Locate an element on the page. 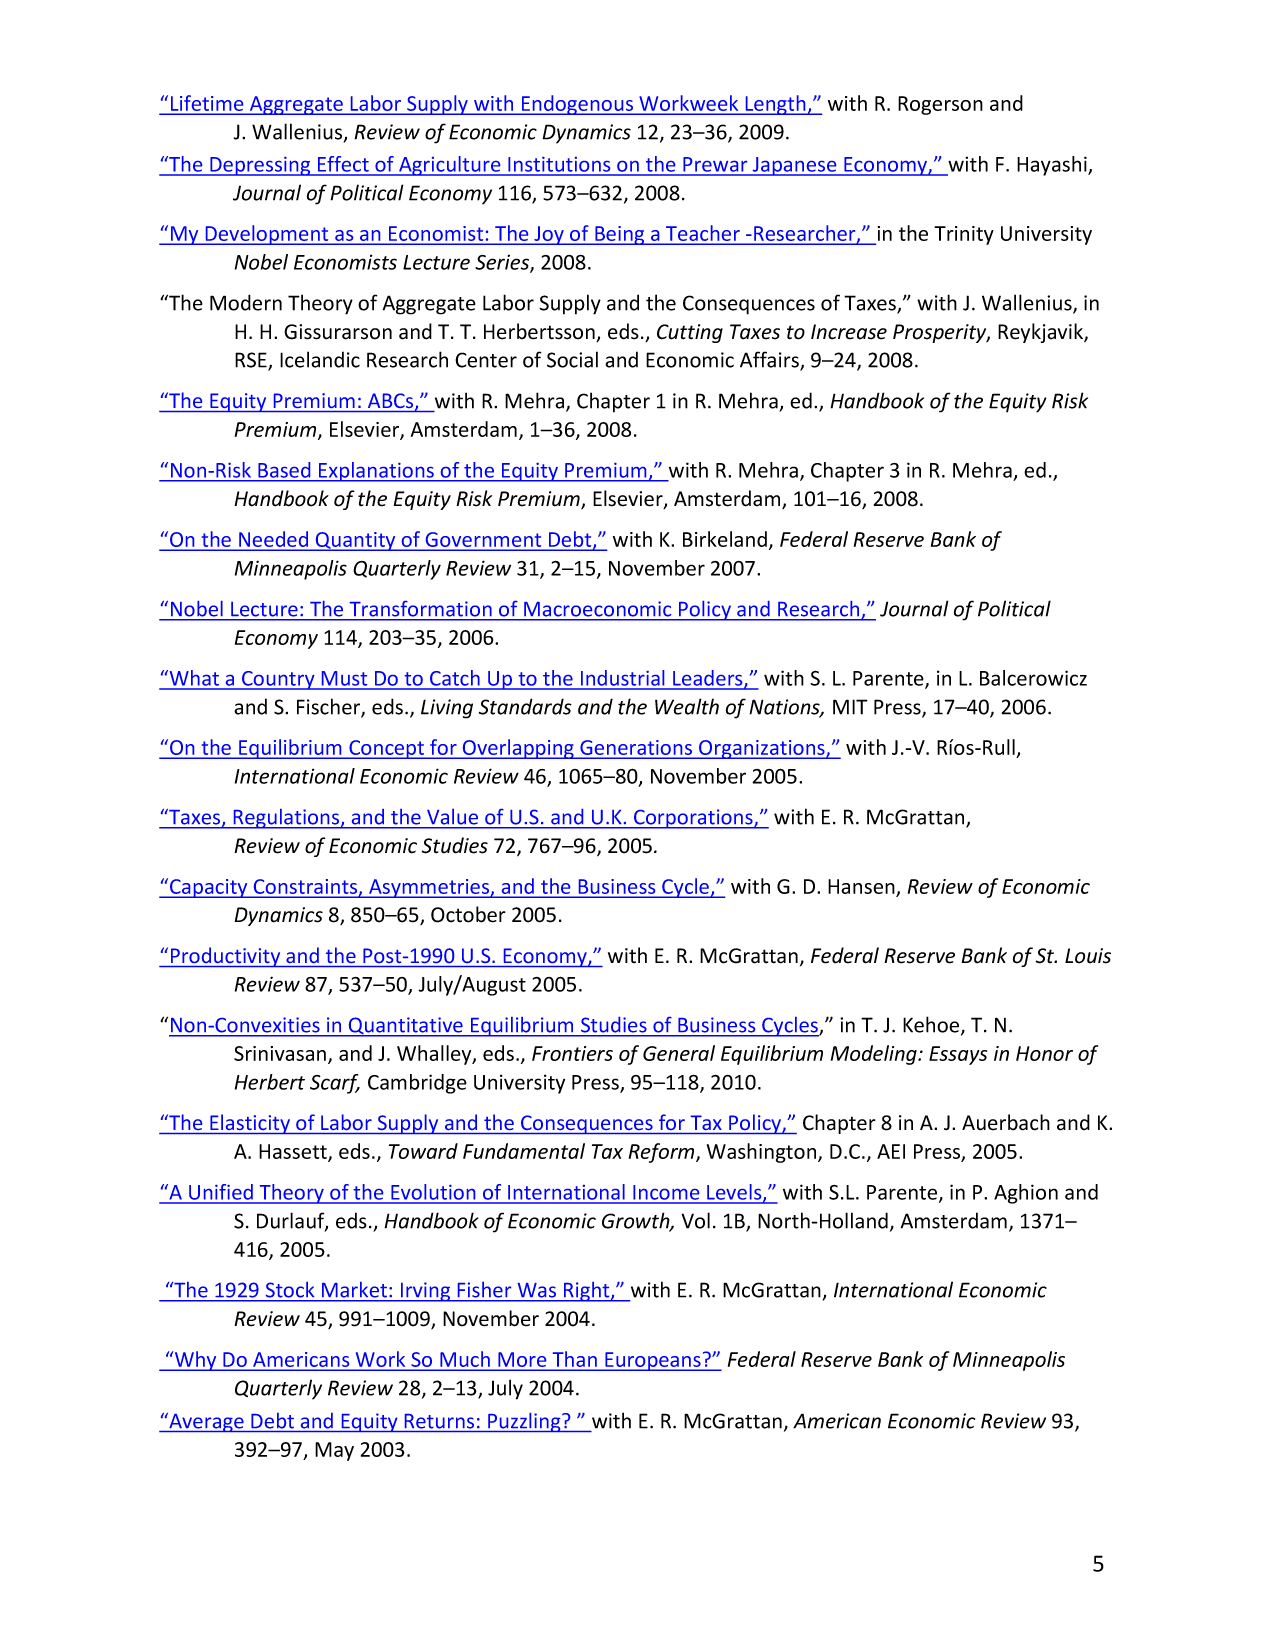 This page has width=1266, height=1638. Generations is located at coordinates (636, 749).
